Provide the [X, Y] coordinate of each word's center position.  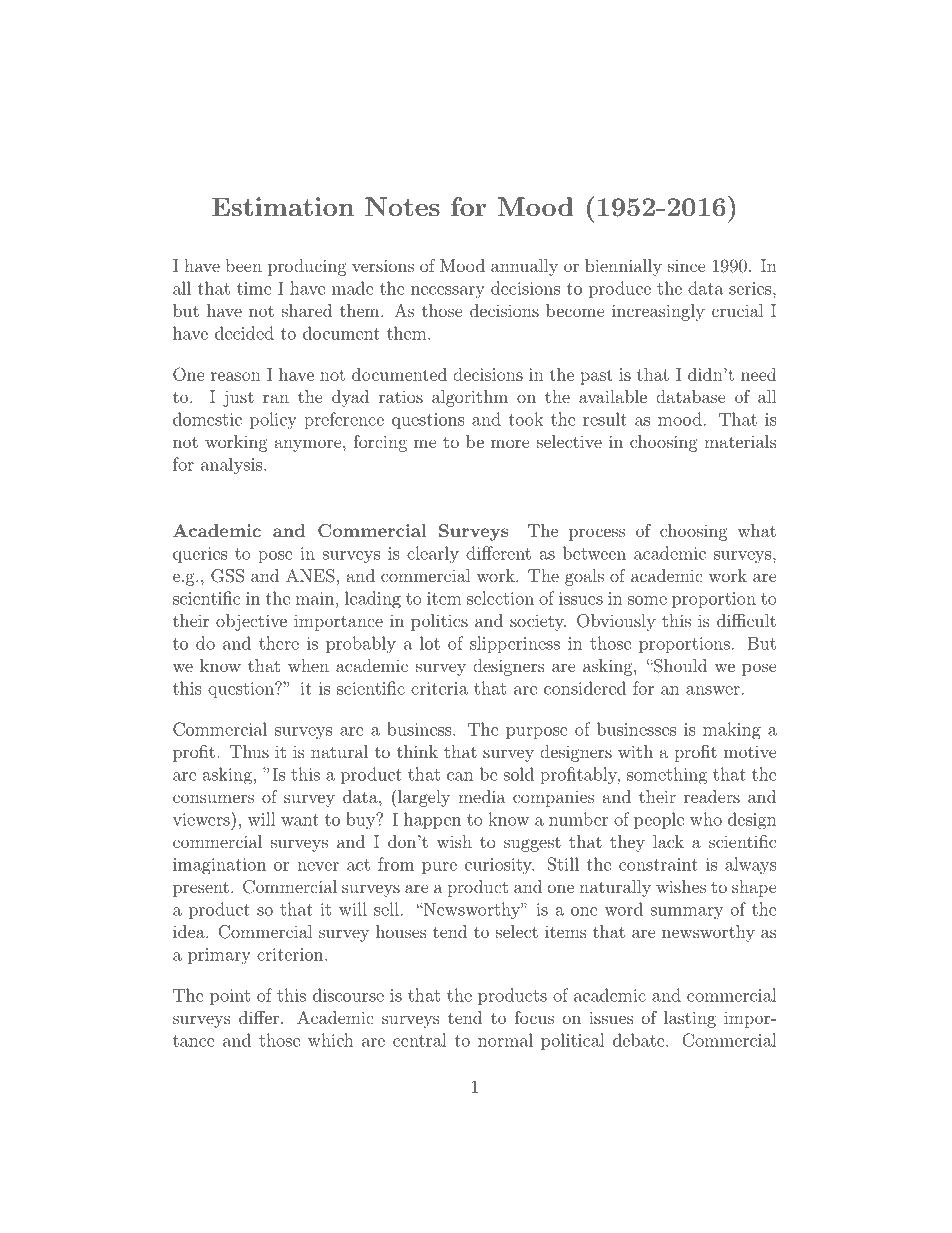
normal [505, 1040]
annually [524, 267]
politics [439, 622]
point [230, 997]
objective [251, 622]
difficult [746, 620]
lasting [690, 1019]
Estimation [283, 206]
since [687, 265]
